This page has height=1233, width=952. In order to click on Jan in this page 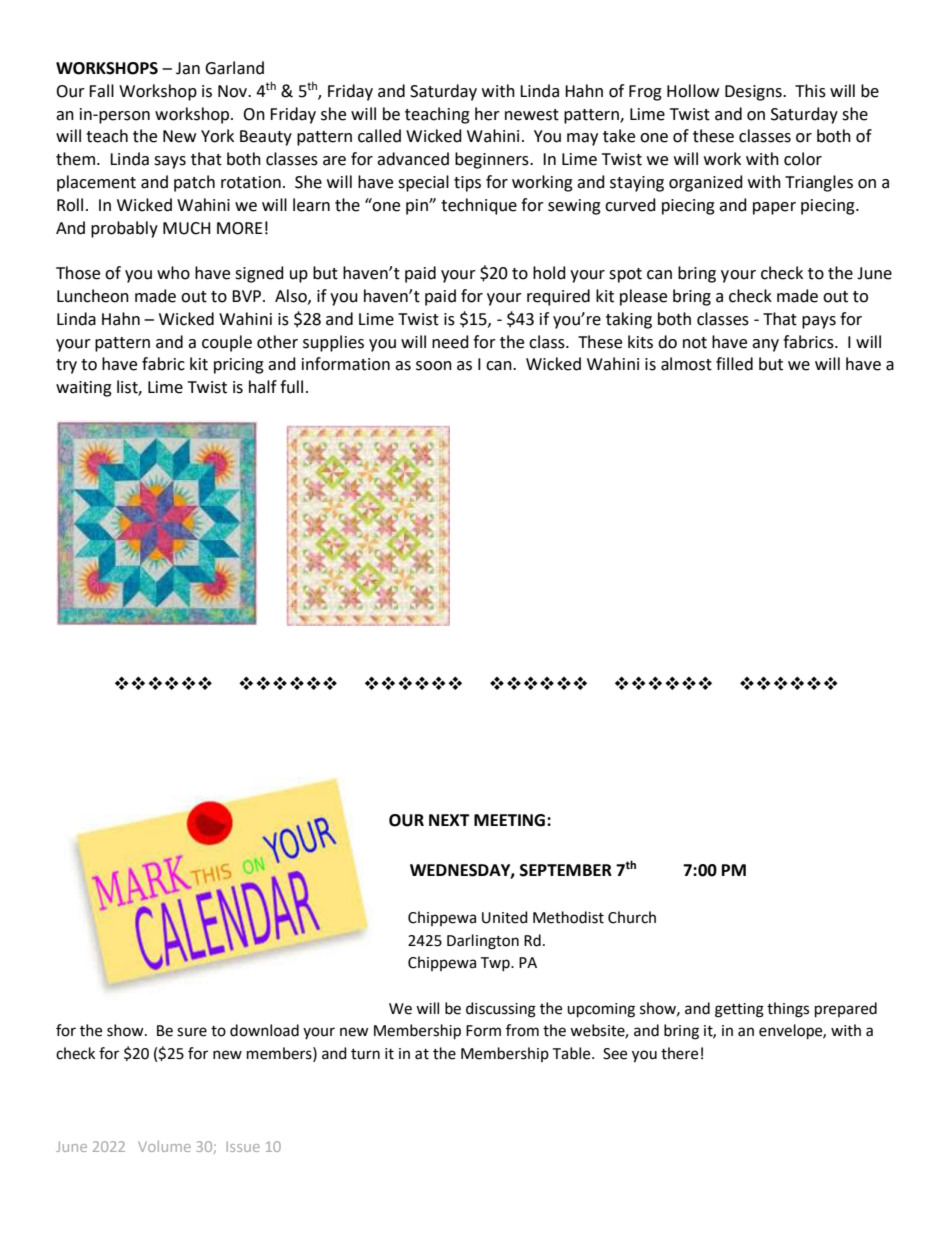, I will do `click(188, 68)`.
